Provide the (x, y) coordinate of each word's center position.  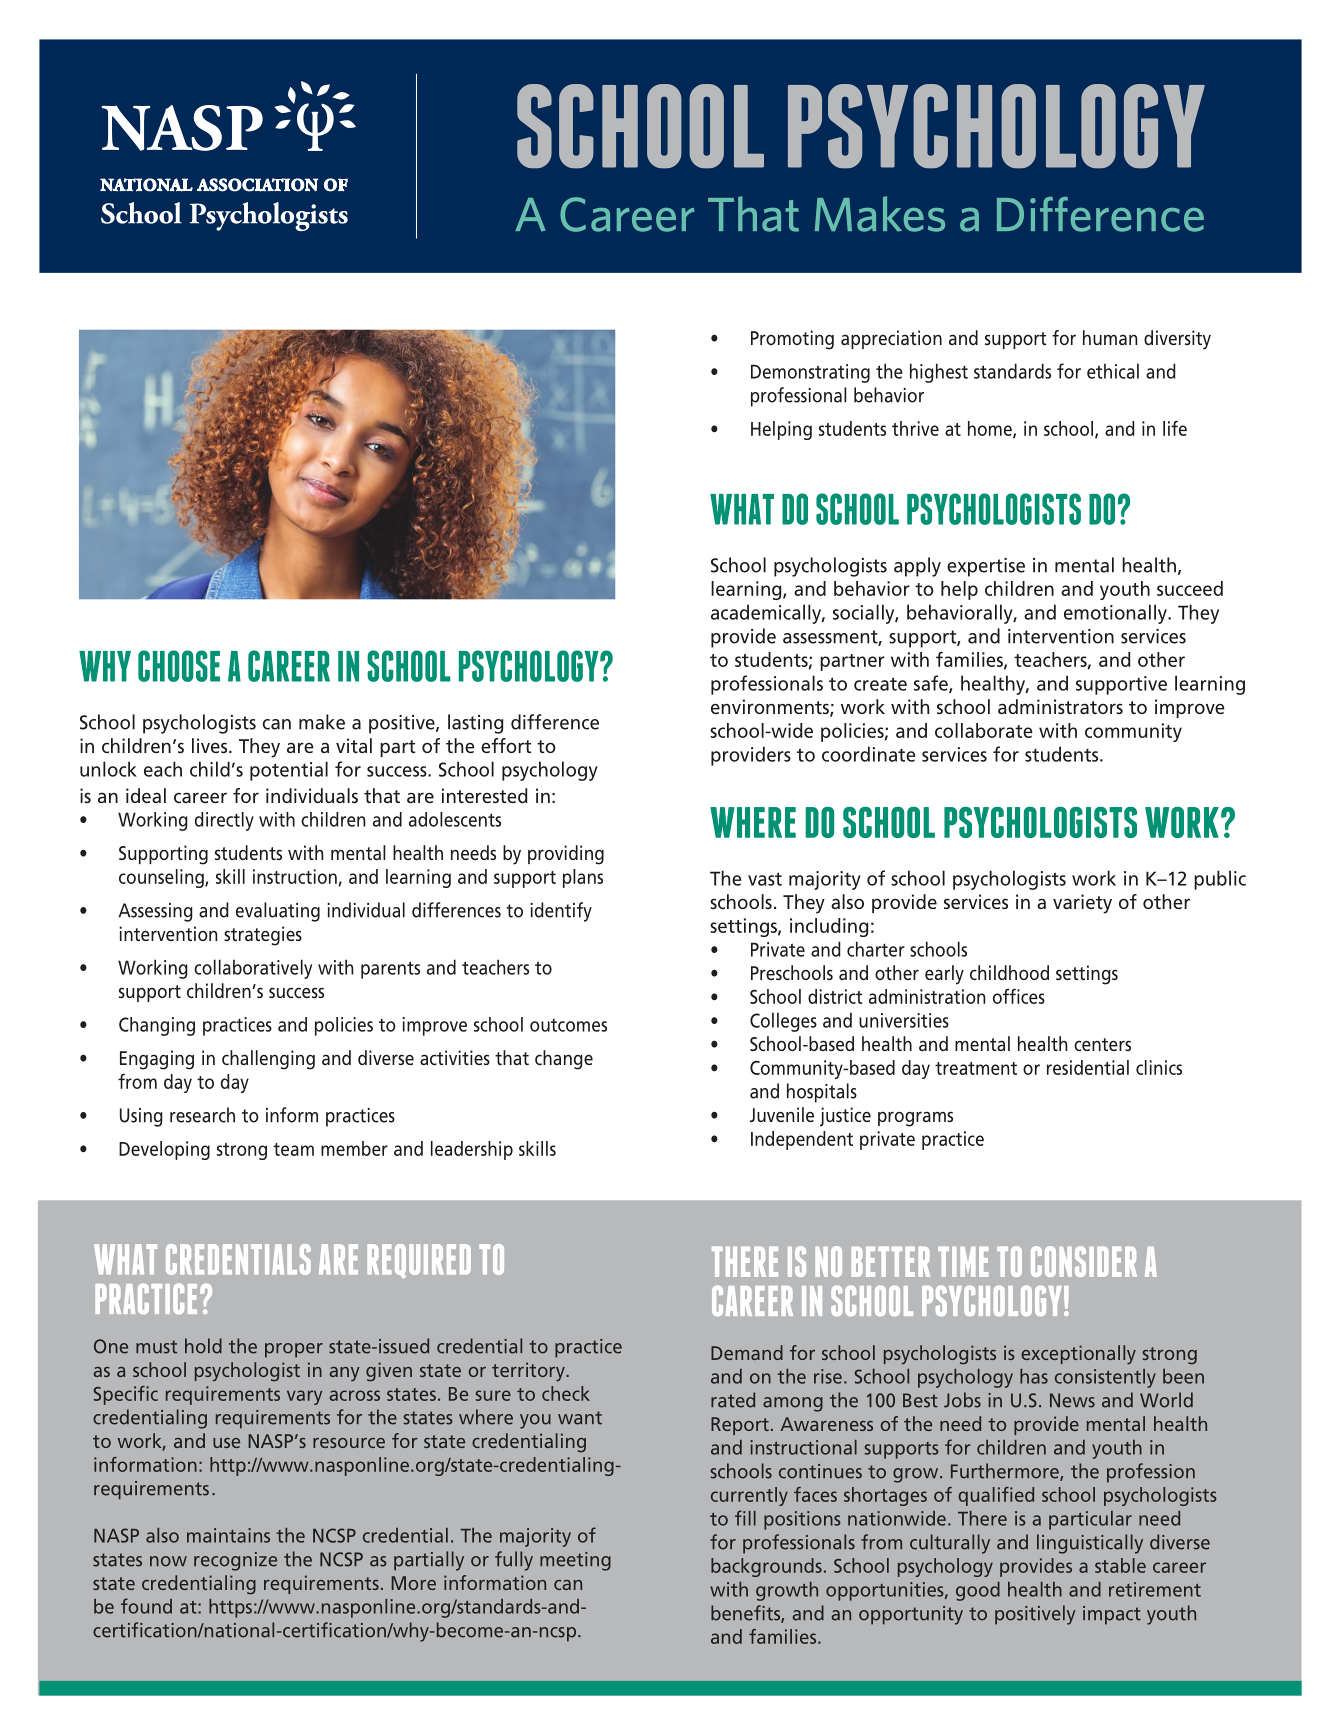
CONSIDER (1084, 1261)
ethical (1113, 371)
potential (289, 771)
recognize (235, 1561)
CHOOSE (179, 666)
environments (771, 708)
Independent (802, 1140)
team (293, 1149)
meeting (575, 1561)
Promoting (792, 340)
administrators (1060, 706)
